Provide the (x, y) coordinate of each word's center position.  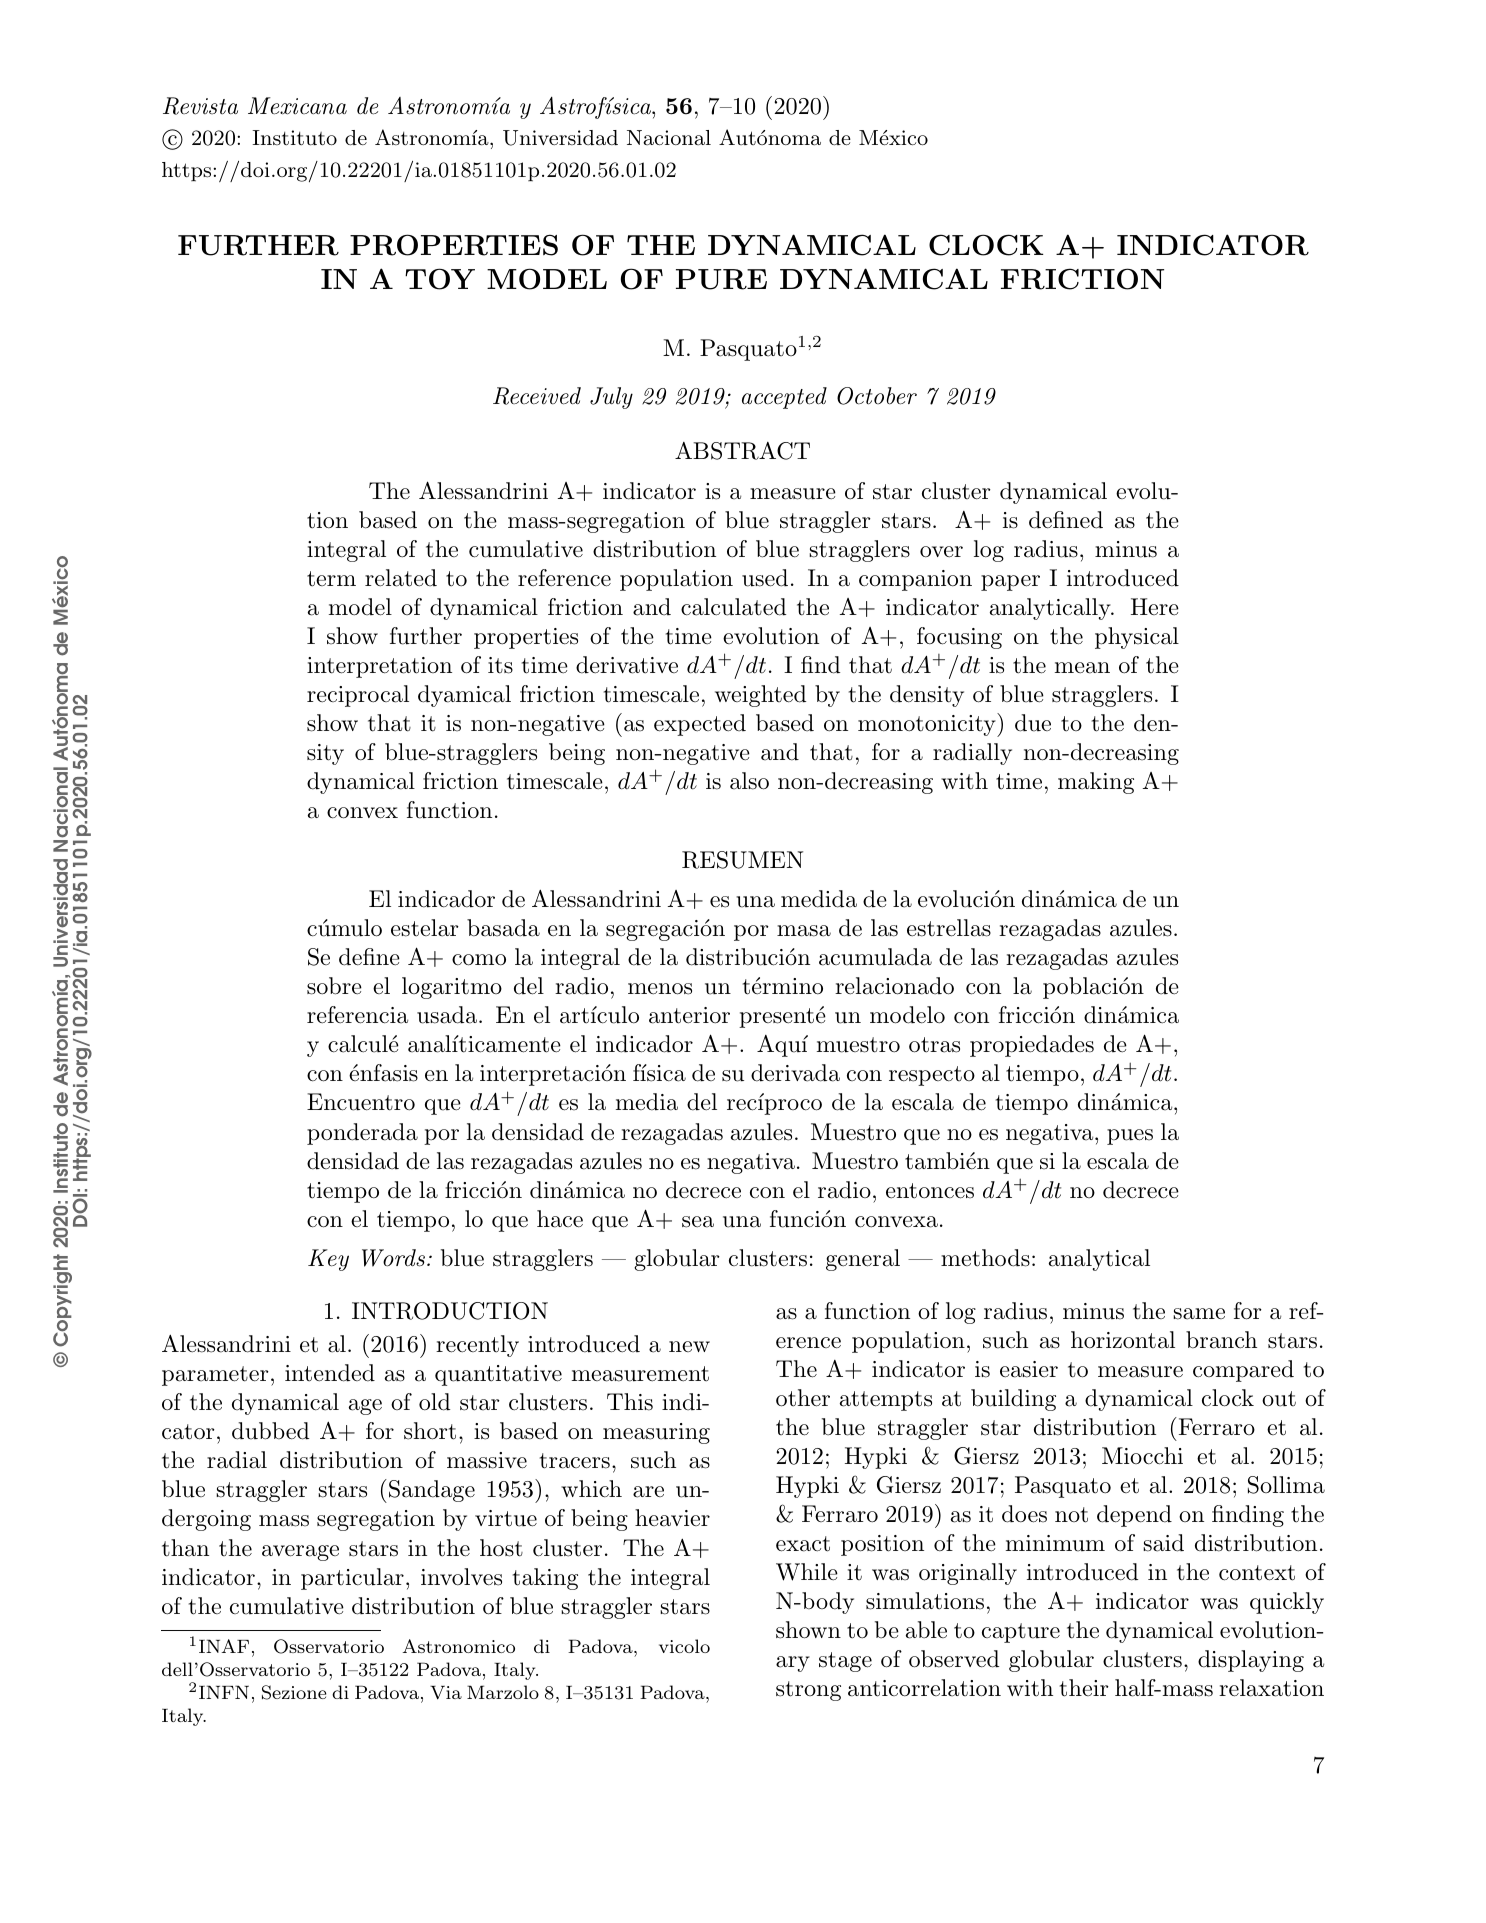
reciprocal (358, 696)
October (877, 396)
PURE (721, 279)
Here (1155, 607)
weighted (760, 696)
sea (698, 1222)
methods (985, 1258)
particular (352, 1579)
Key (328, 1260)
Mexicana (297, 106)
